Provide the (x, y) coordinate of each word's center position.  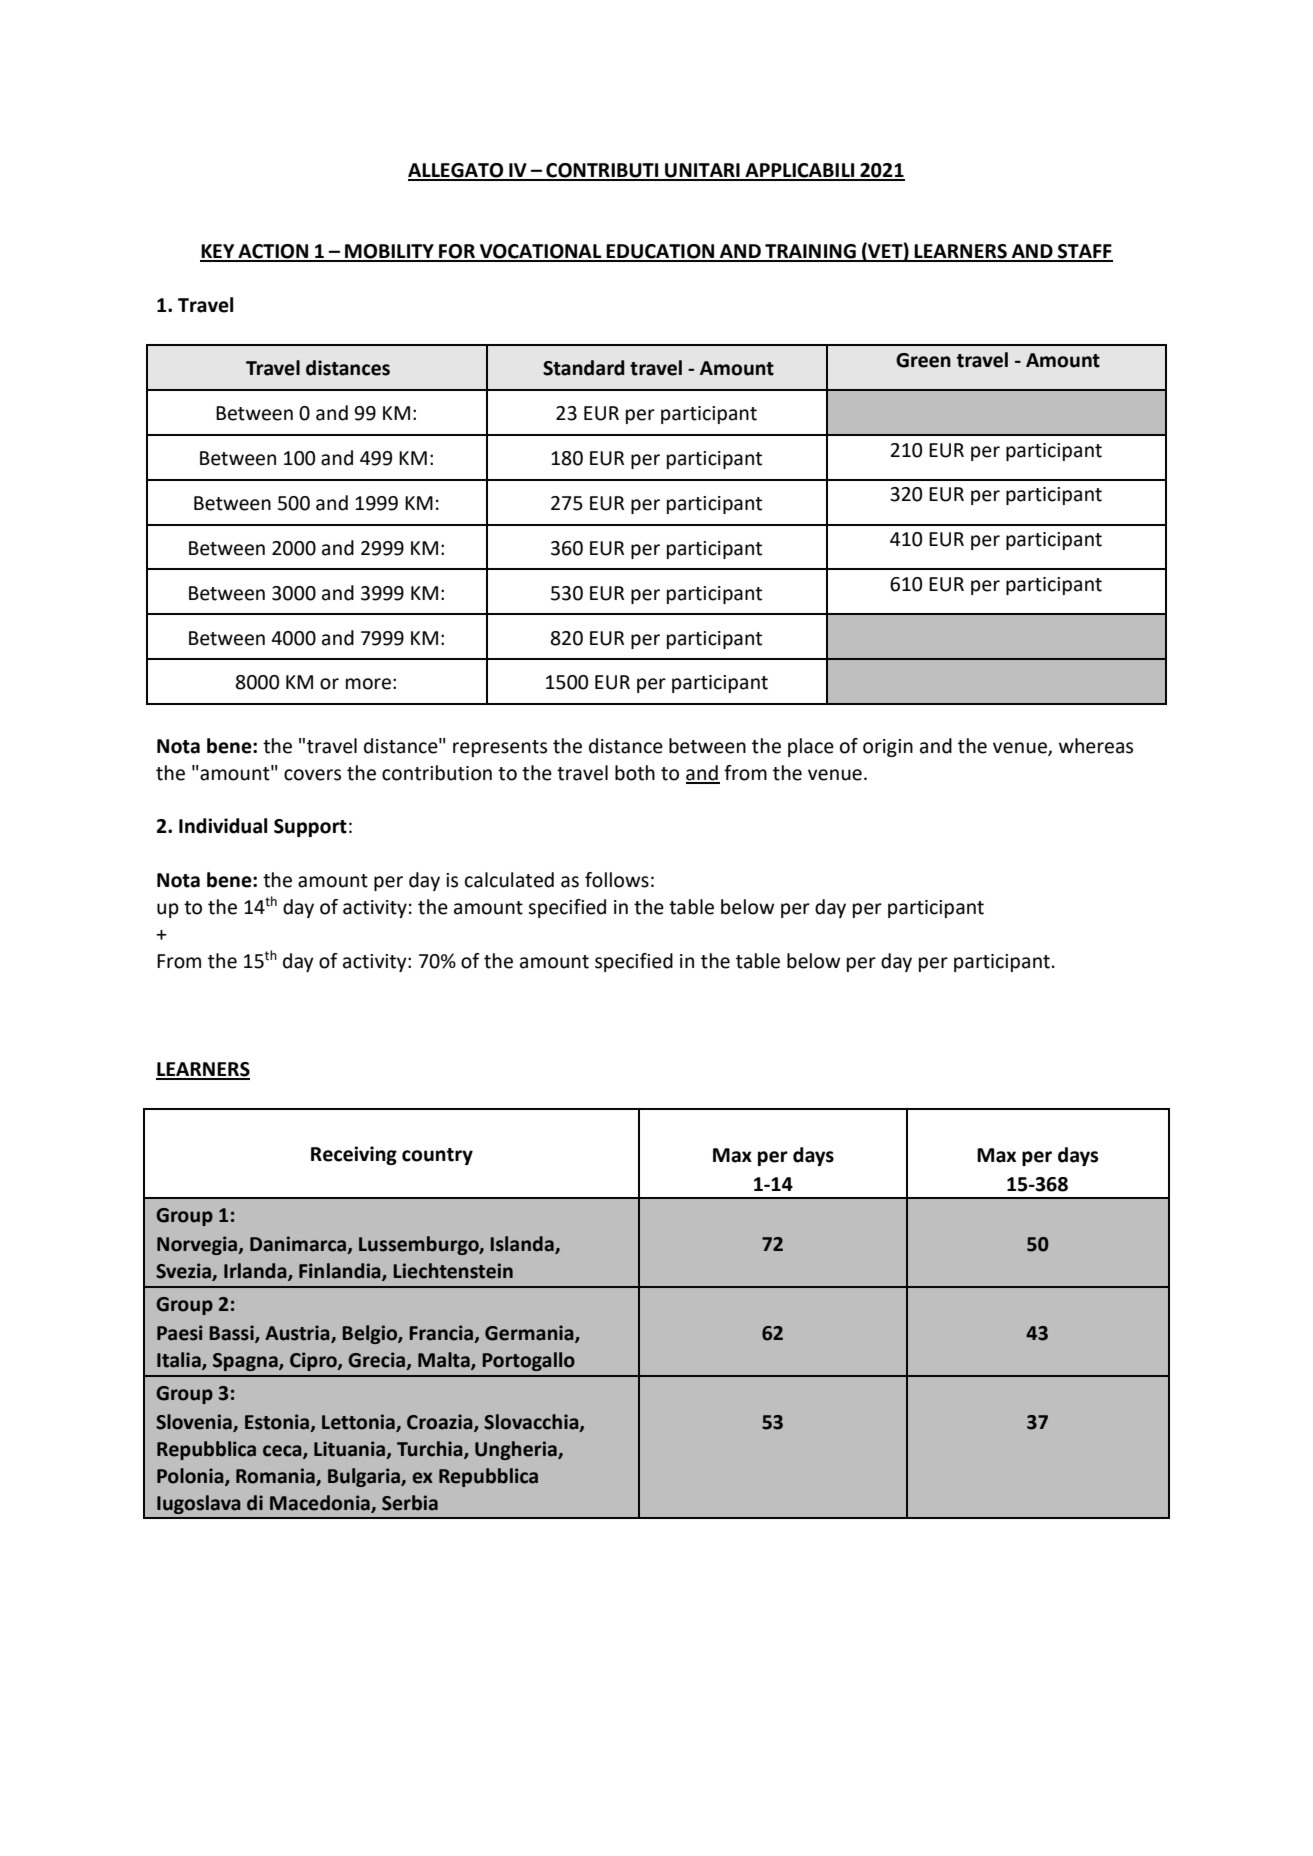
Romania (276, 1476)
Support (310, 828)
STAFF (1084, 252)
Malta (445, 1360)
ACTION (273, 252)
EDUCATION (660, 252)
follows (617, 880)
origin (888, 748)
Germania (530, 1333)
